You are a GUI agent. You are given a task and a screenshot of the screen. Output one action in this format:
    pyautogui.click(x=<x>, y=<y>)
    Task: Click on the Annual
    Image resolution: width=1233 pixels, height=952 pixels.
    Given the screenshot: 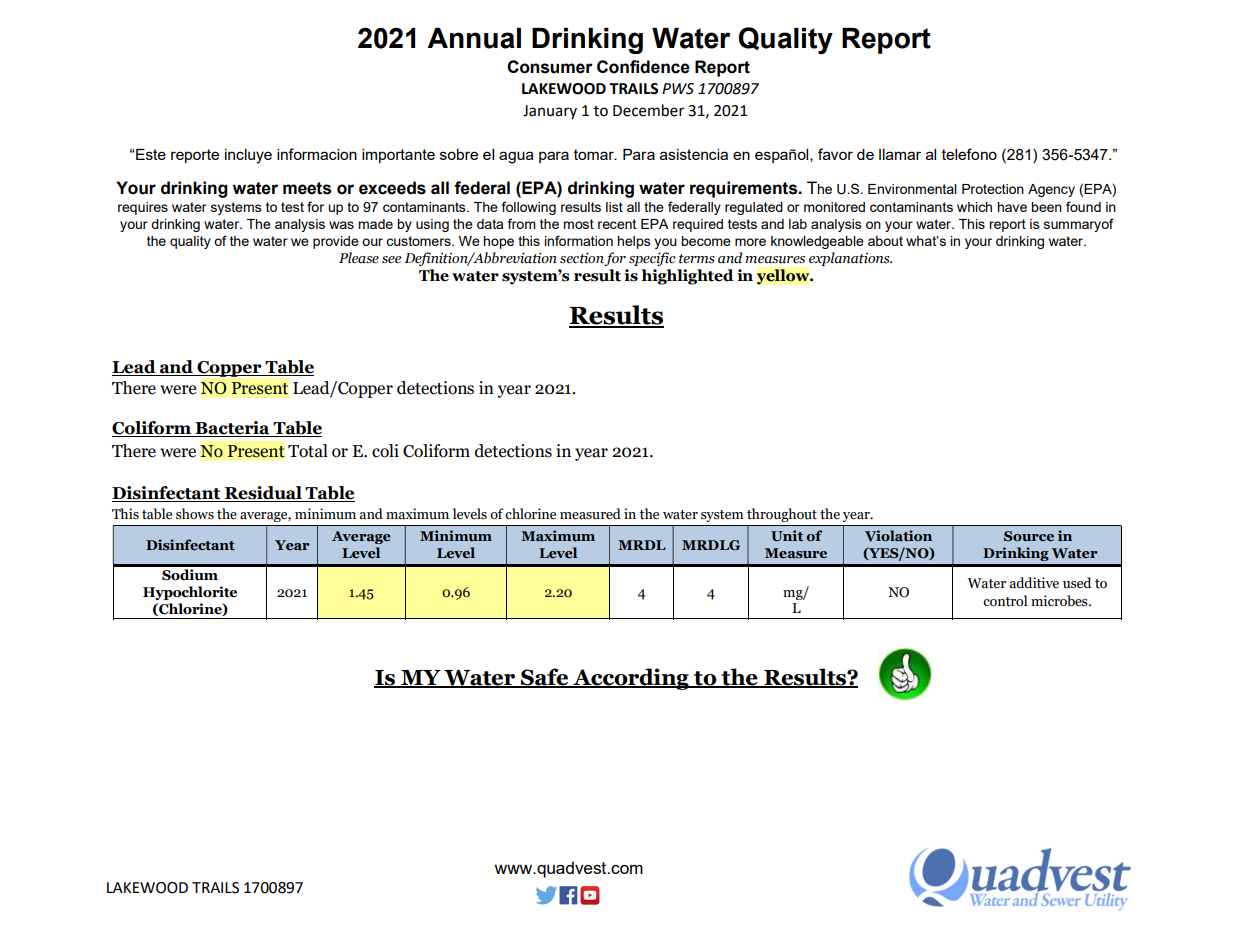 What is the action you would take?
    pyautogui.click(x=474, y=38)
